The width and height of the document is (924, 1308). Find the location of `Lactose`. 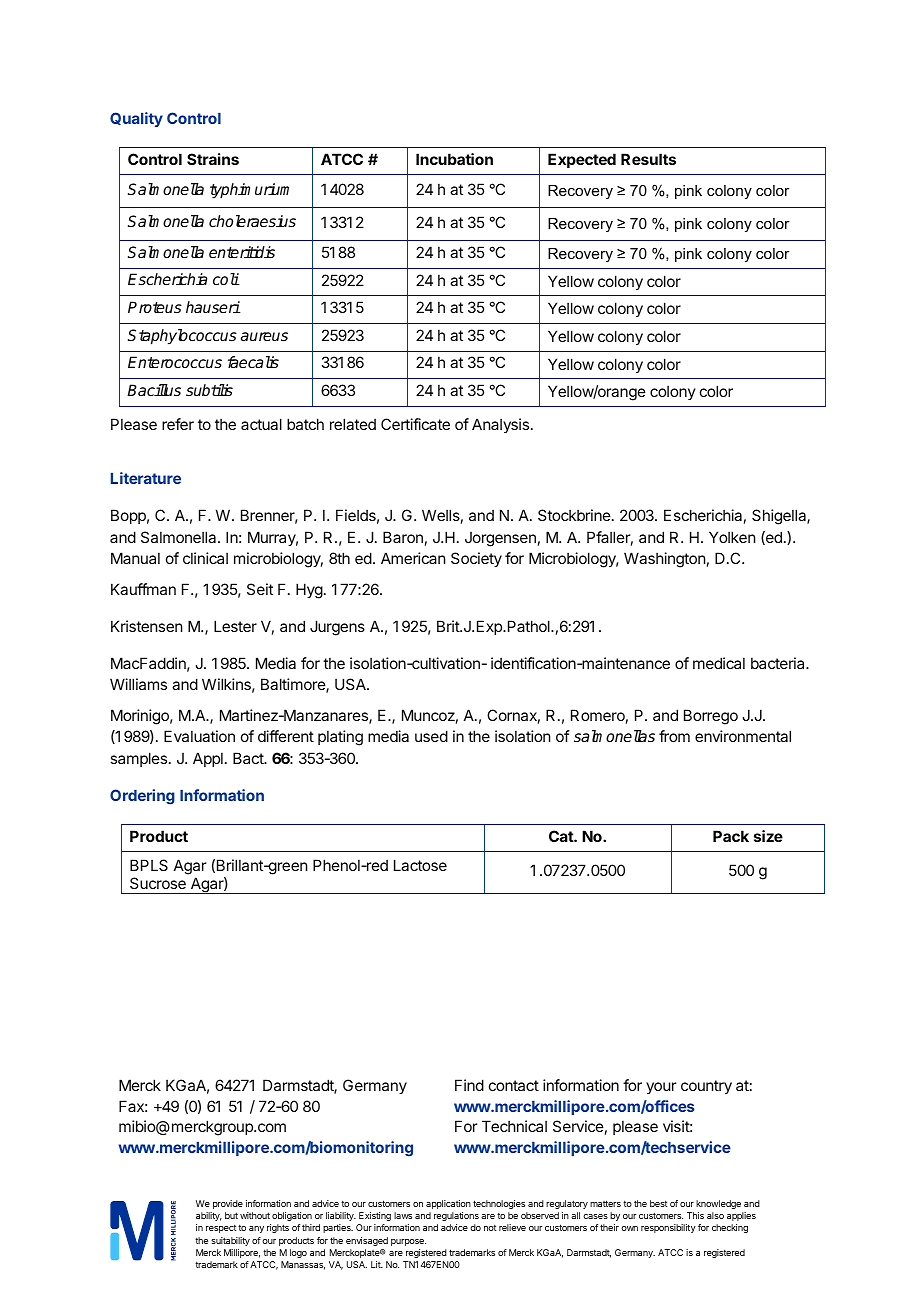

Lactose is located at coordinates (420, 865).
